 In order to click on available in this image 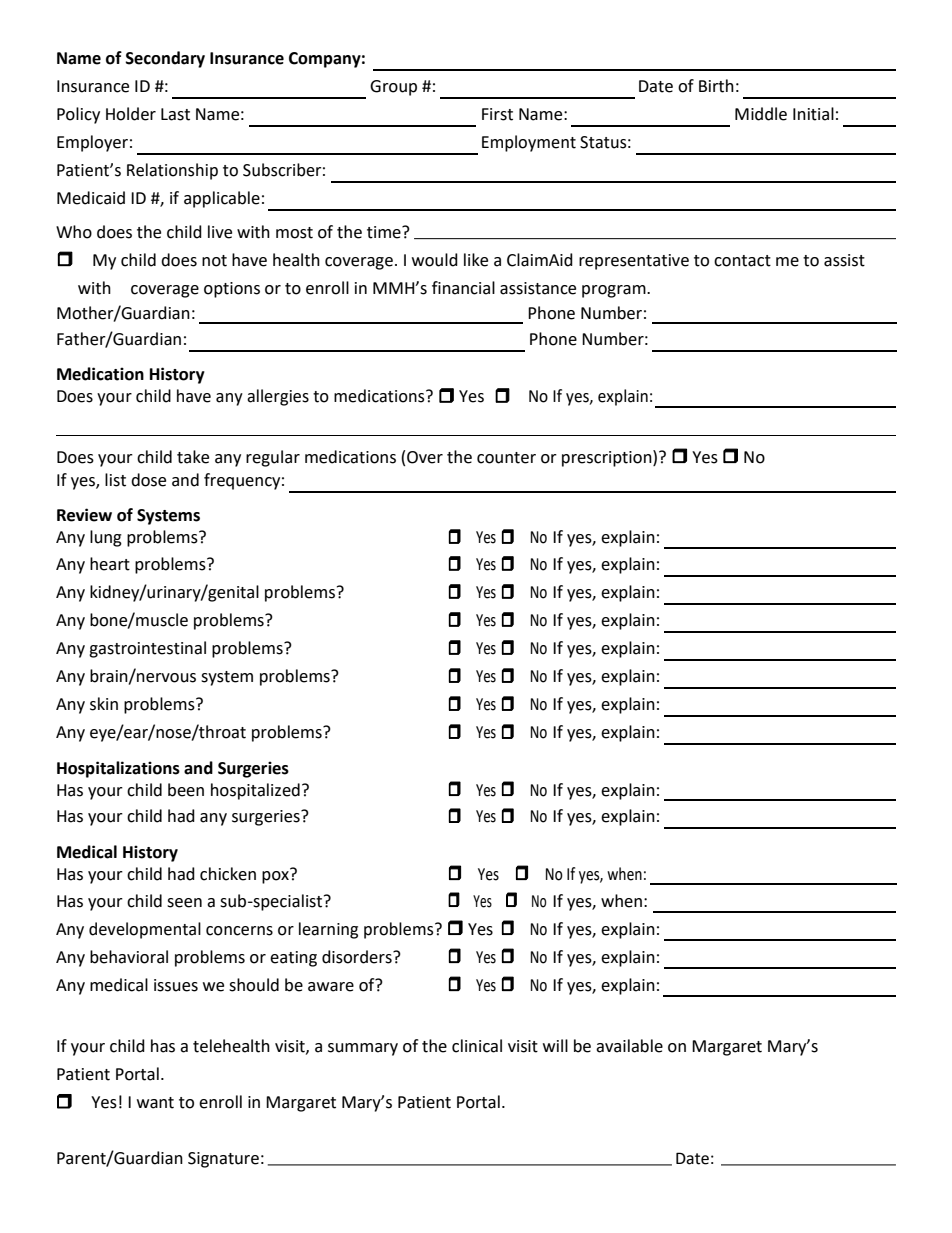, I will do `click(629, 1046)`.
